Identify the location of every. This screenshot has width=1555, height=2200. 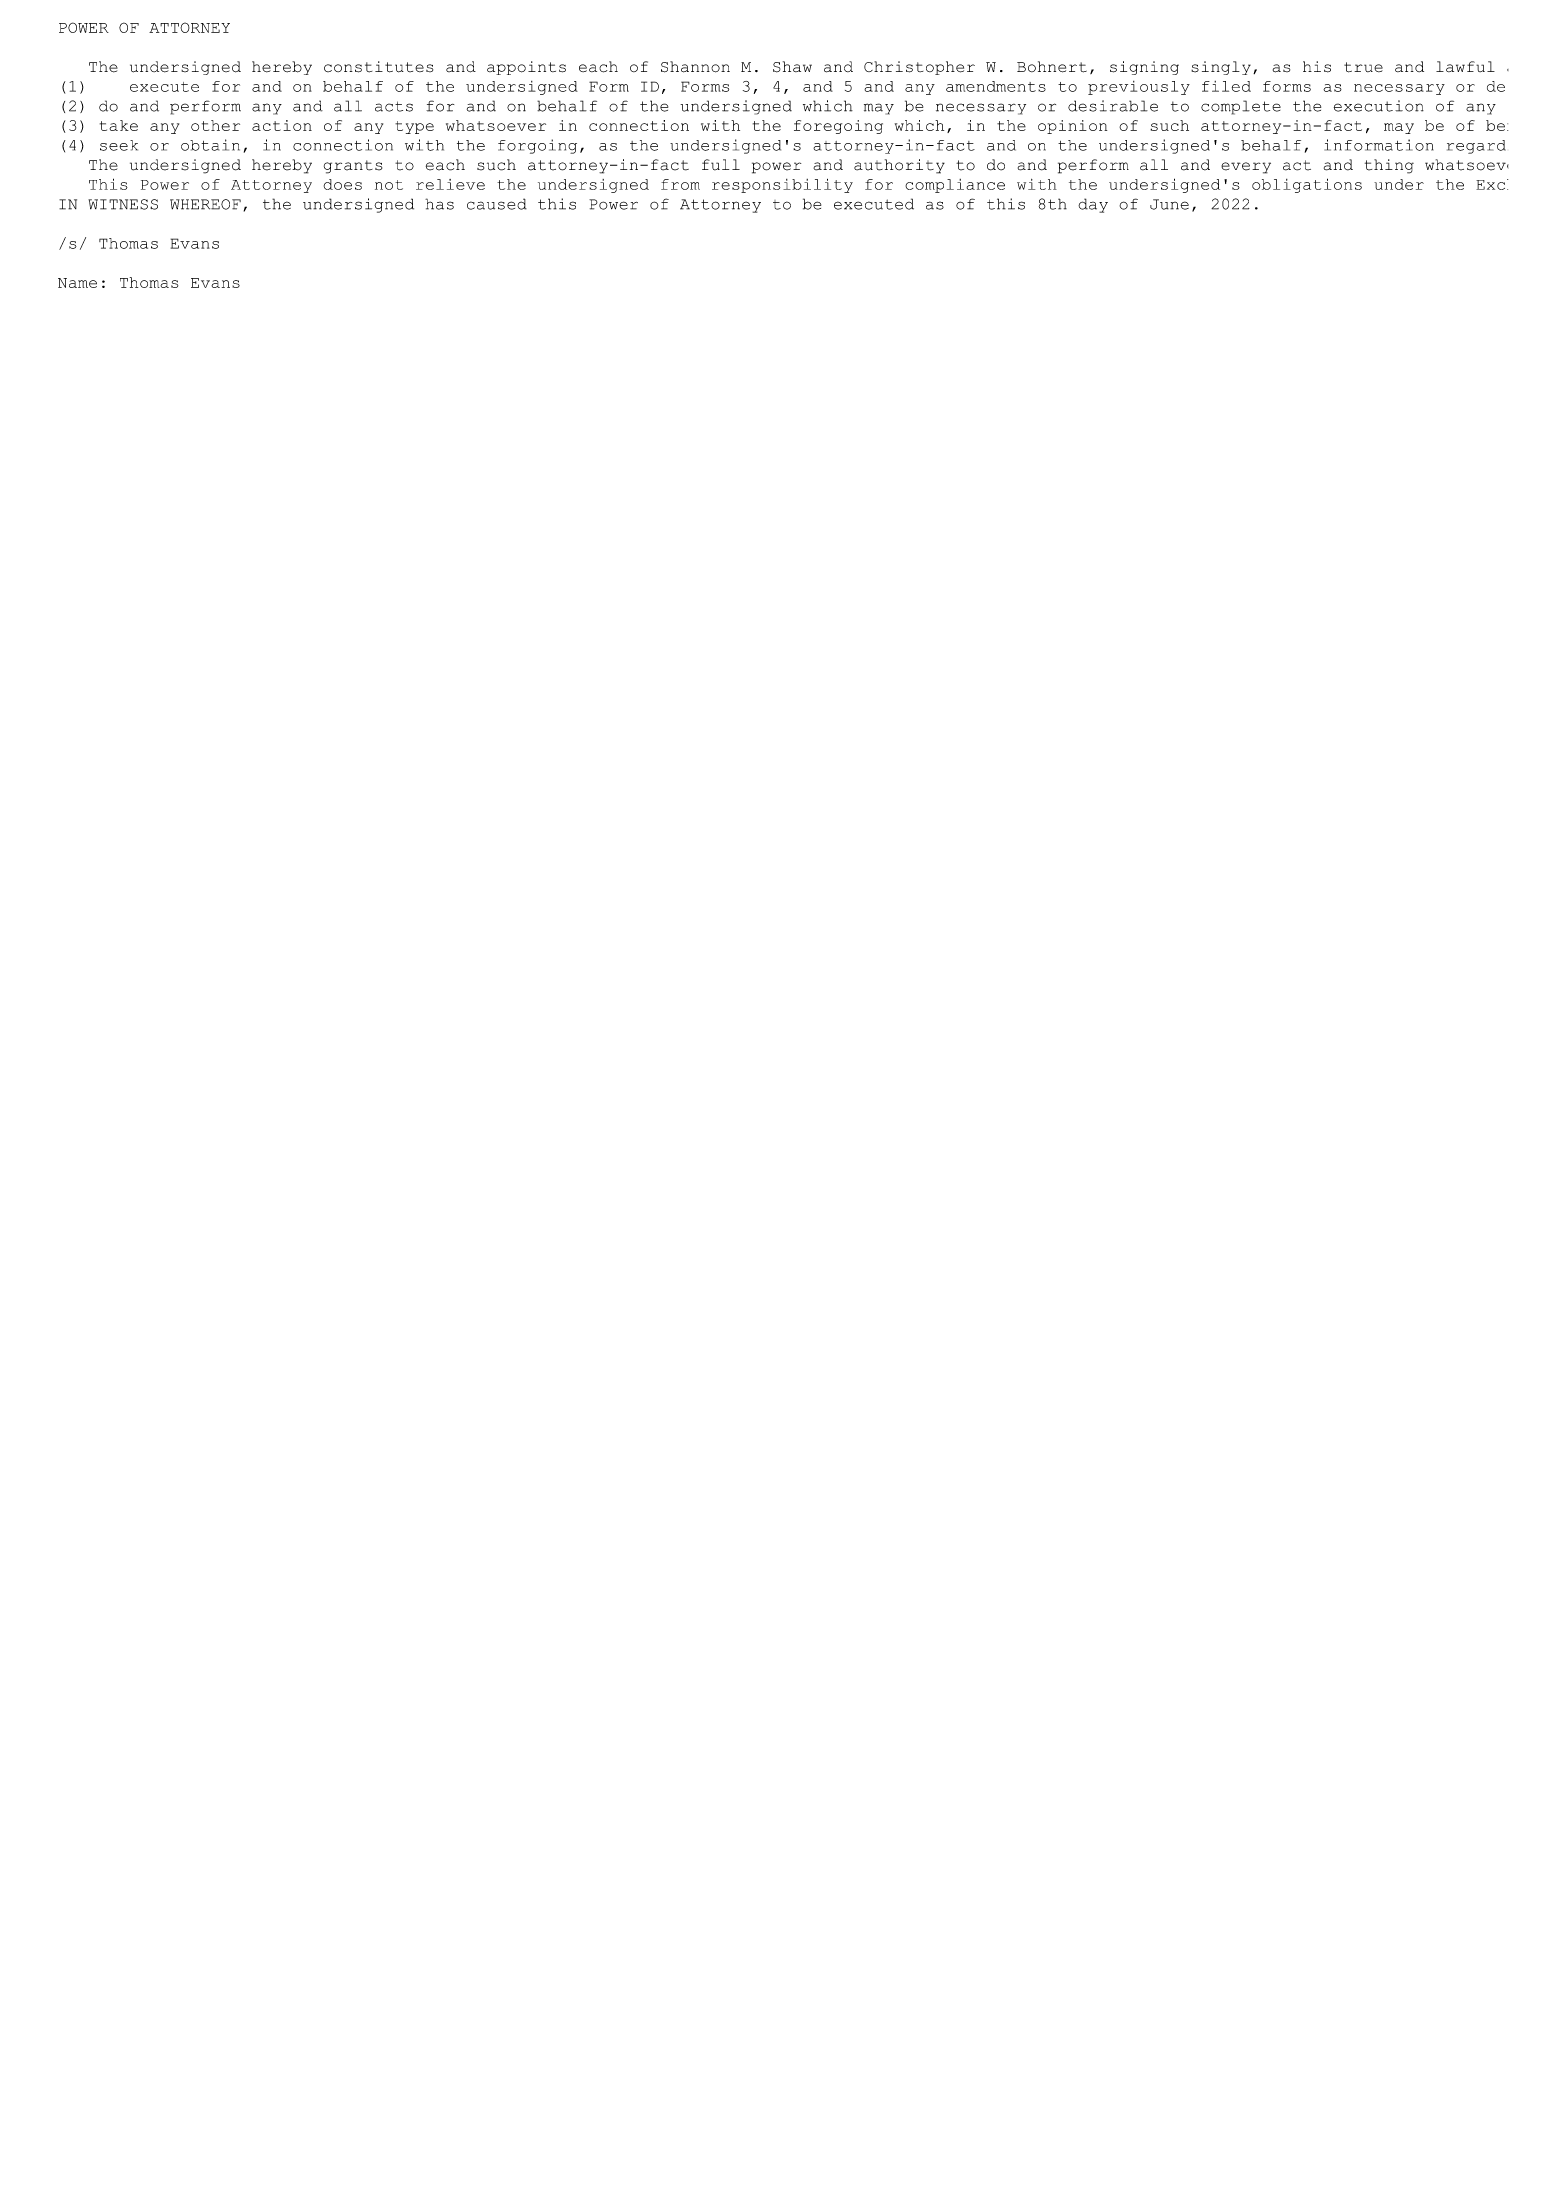
(1246, 168).
